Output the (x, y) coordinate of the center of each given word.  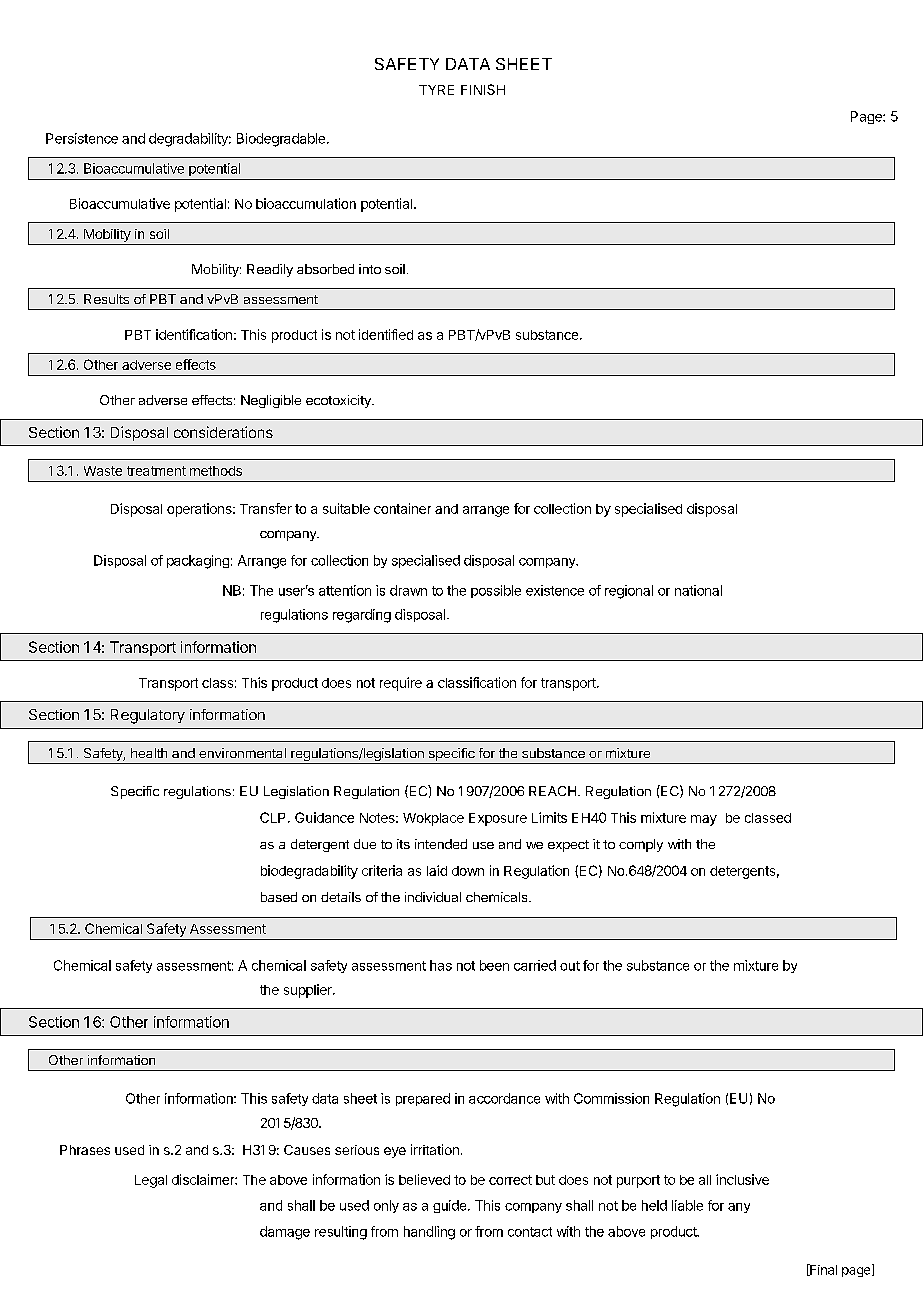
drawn (408, 590)
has (441, 965)
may (704, 820)
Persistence (82, 138)
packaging (198, 562)
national (698, 590)
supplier (309, 991)
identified (386, 334)
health (149, 753)
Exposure (498, 819)
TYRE (436, 90)
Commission (611, 1098)
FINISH (483, 89)
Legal (151, 1181)
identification (194, 334)
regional (629, 592)
